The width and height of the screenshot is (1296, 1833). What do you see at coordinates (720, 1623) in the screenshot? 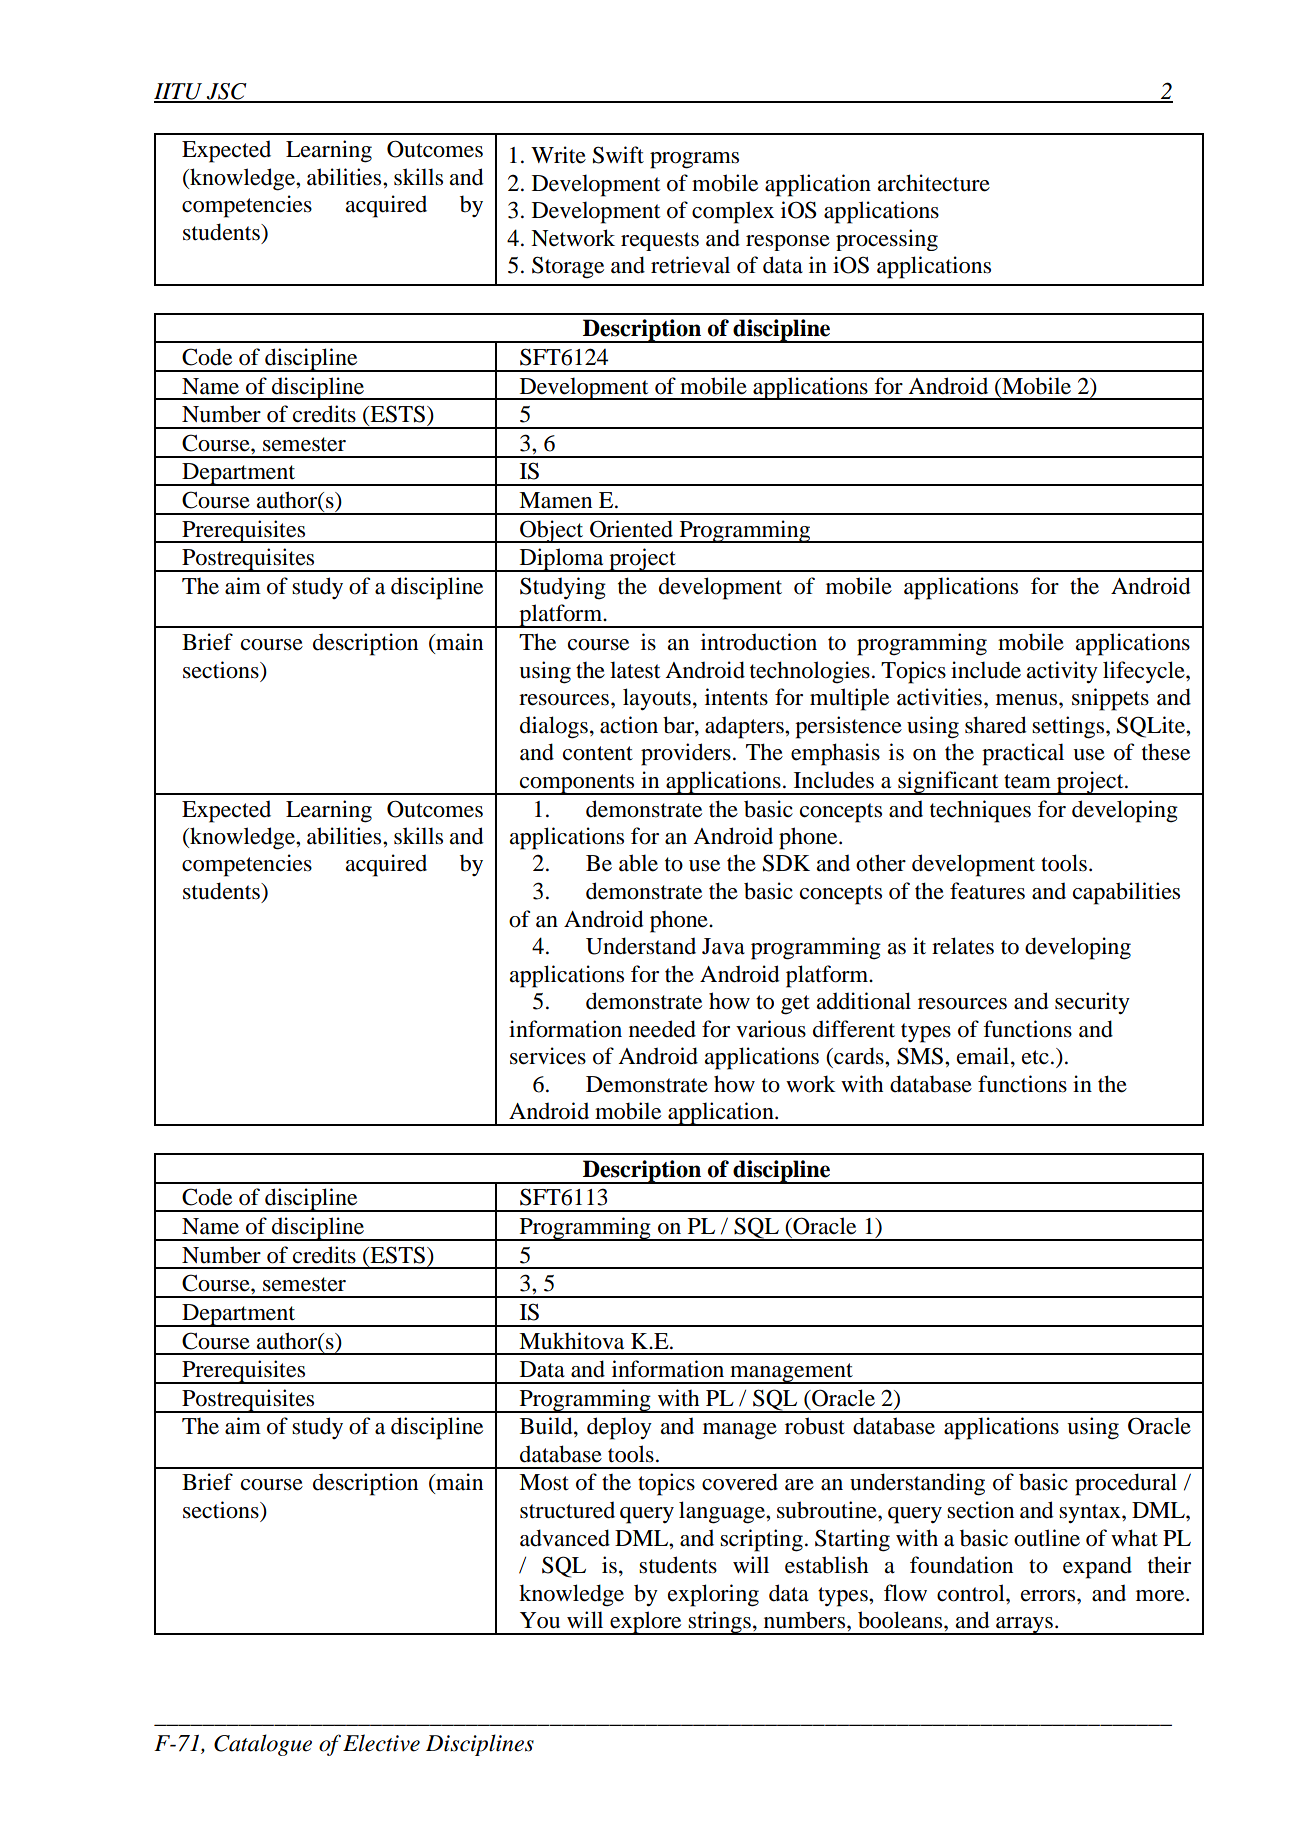
I see `strings` at bounding box center [720, 1623].
